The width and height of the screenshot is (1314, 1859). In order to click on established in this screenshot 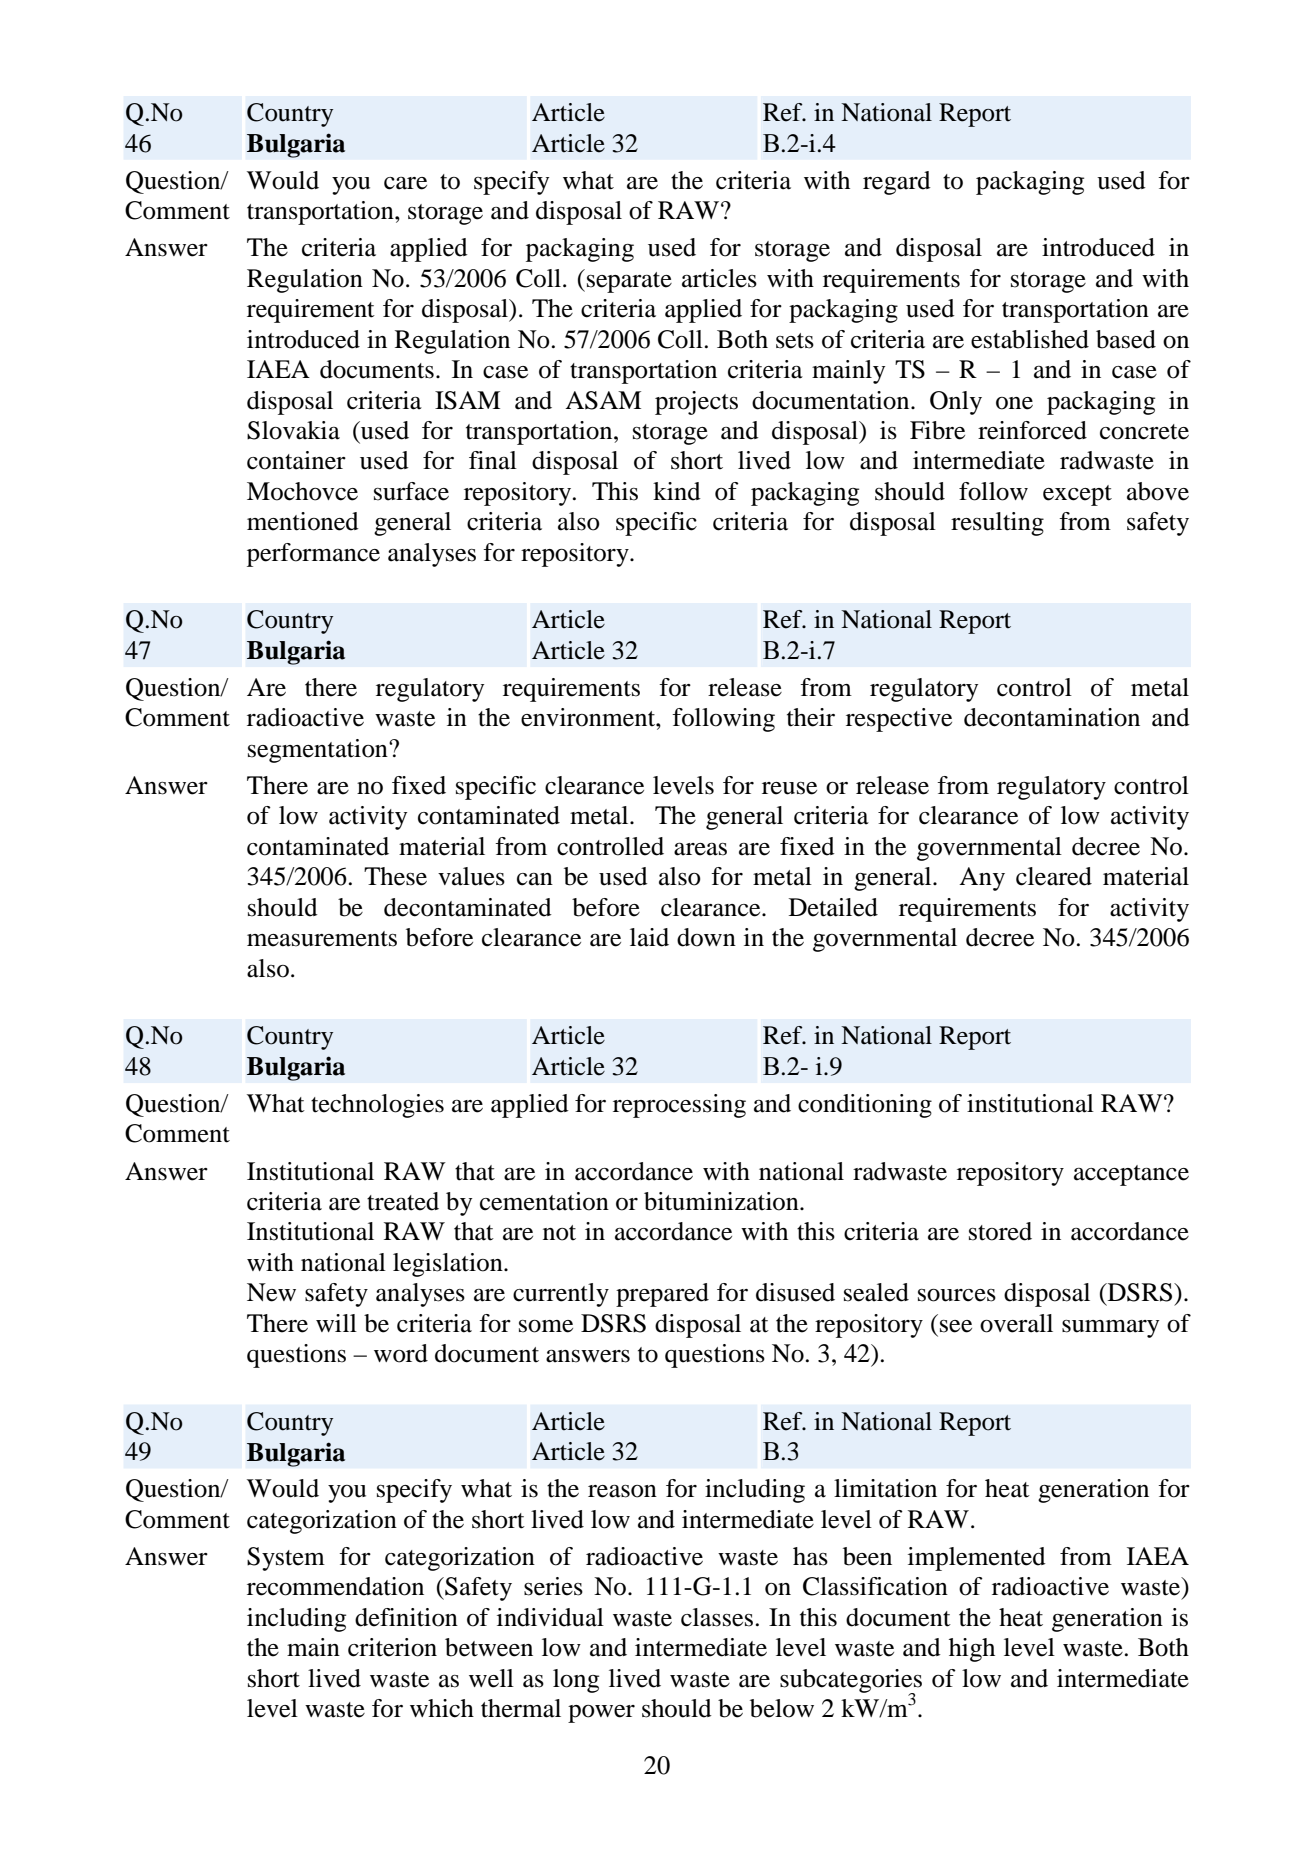, I will do `click(1030, 339)`.
